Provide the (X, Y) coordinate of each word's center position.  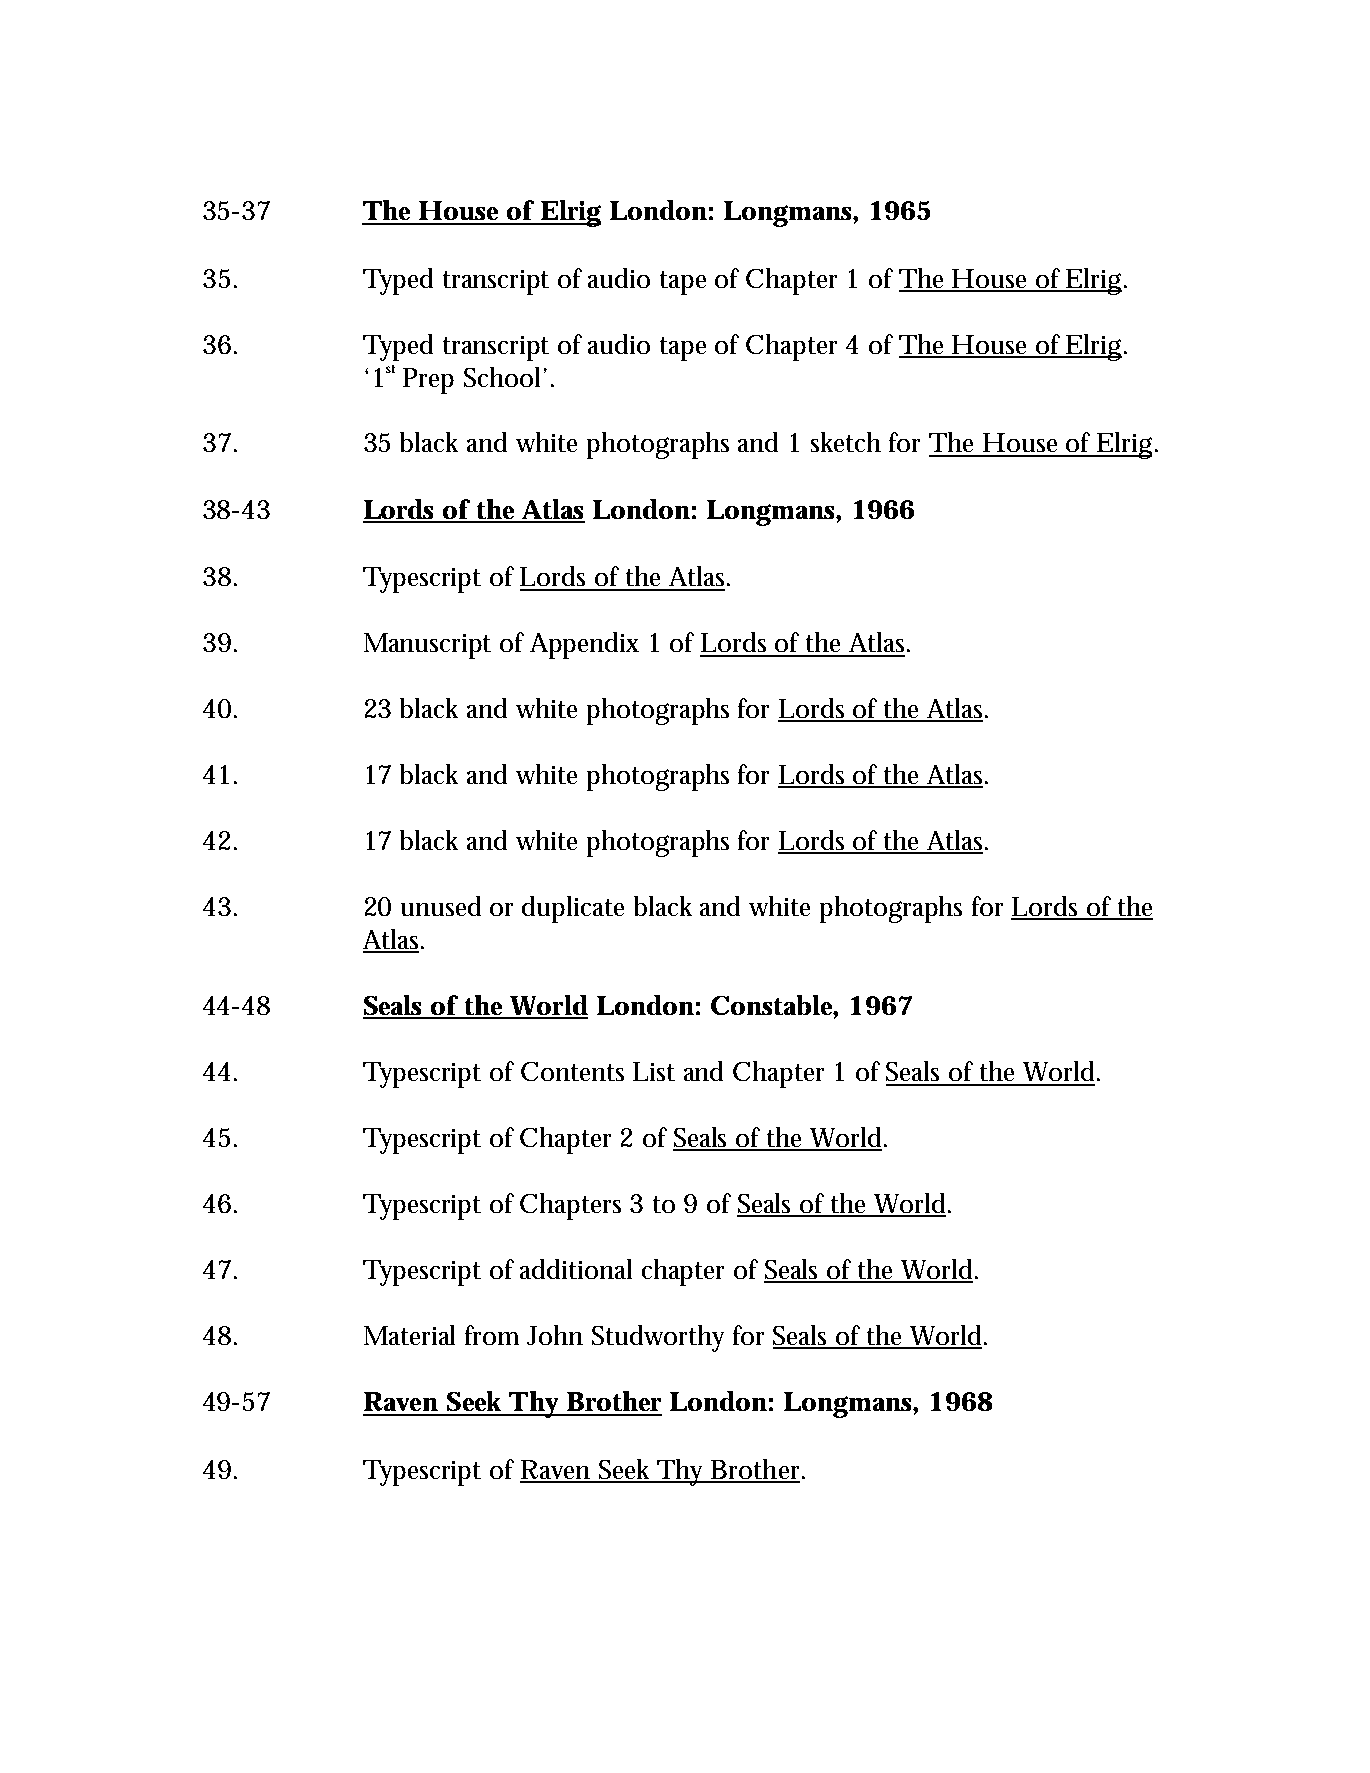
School (502, 377)
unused (441, 906)
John (555, 1335)
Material (409, 1335)
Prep (428, 381)
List (654, 1071)
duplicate (573, 909)
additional (576, 1269)
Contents (572, 1071)
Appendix (584, 645)
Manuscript (427, 646)
